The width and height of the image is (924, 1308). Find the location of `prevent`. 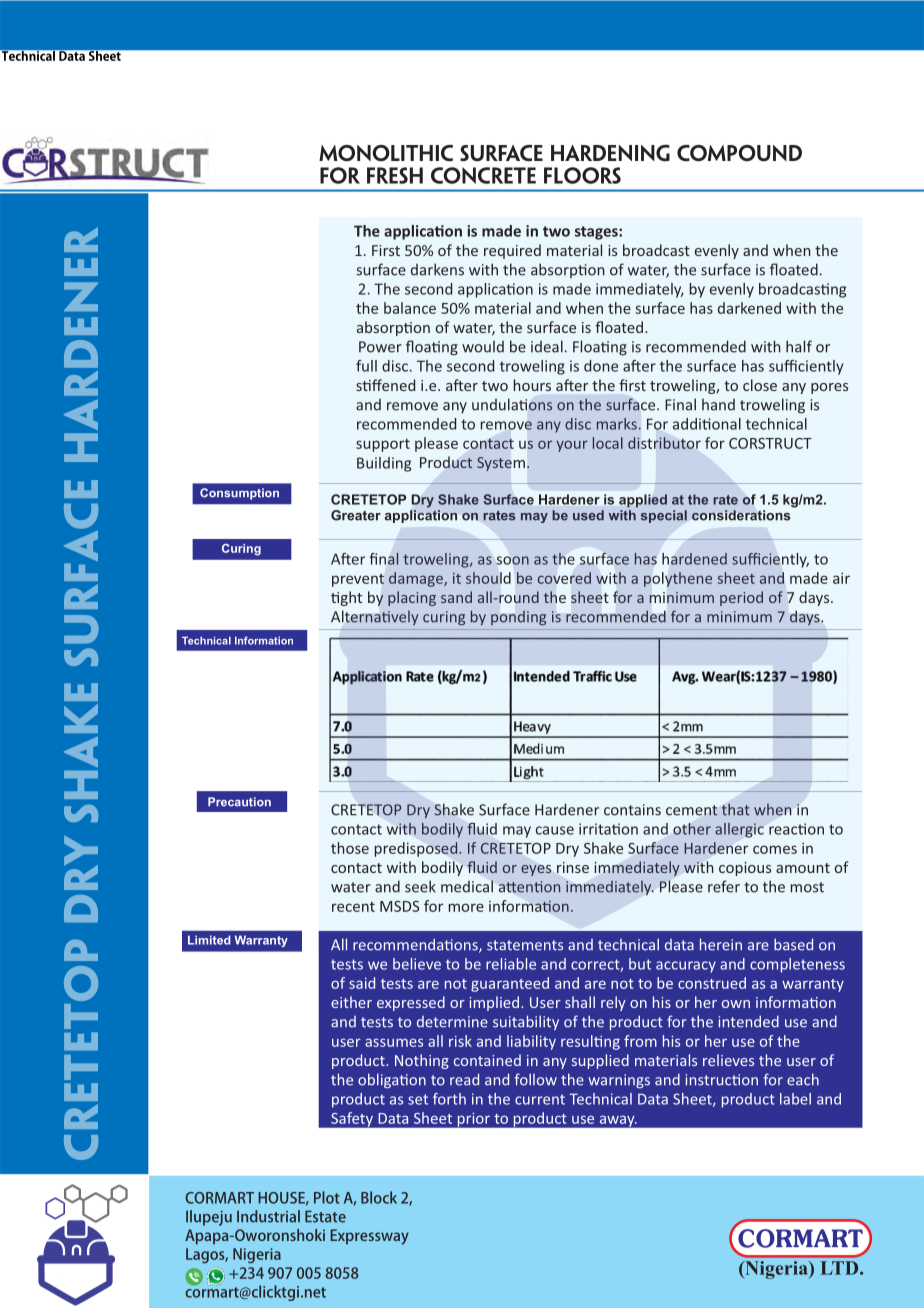

prevent is located at coordinates (358, 580).
